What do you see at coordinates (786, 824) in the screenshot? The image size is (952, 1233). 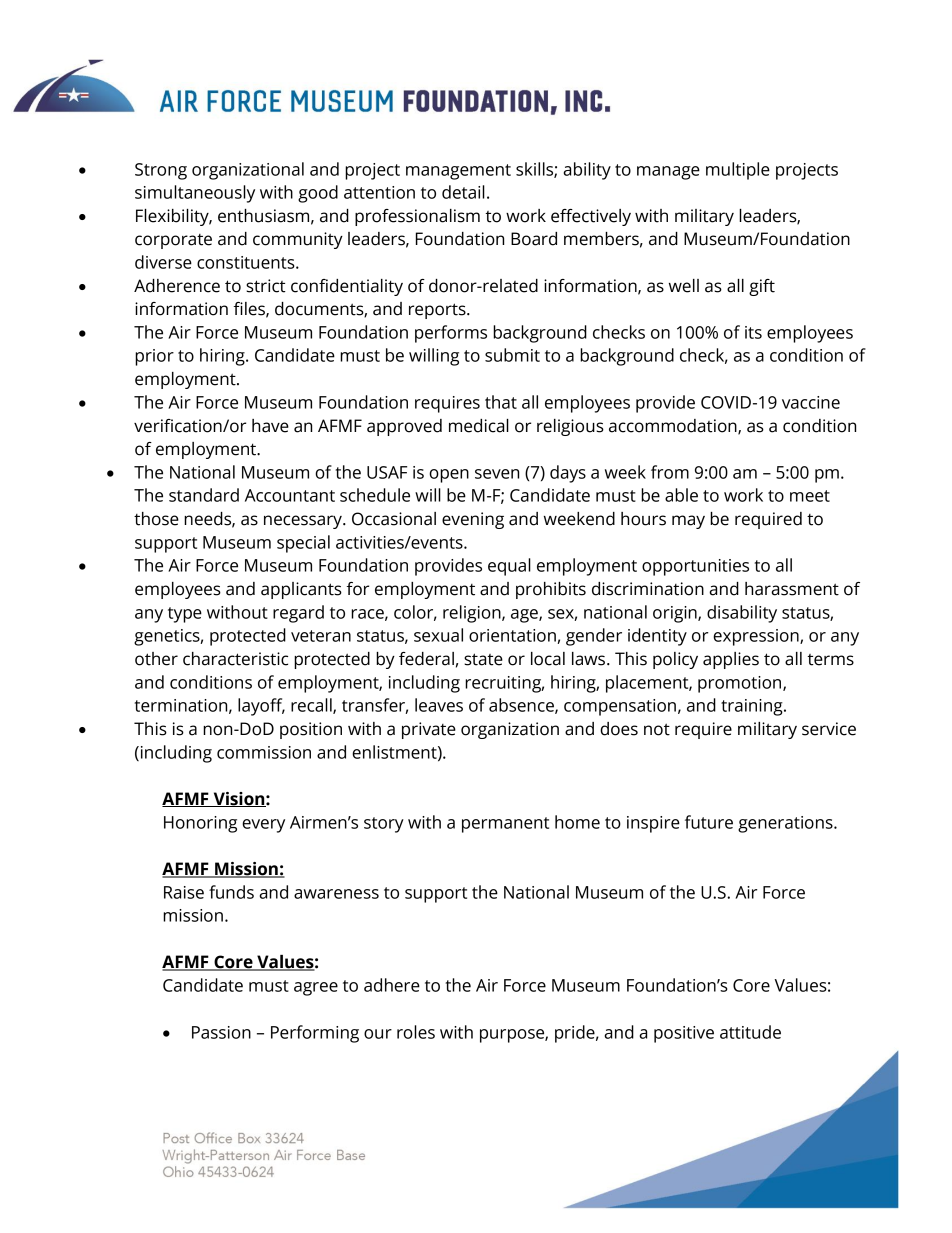 I see `generations` at bounding box center [786, 824].
